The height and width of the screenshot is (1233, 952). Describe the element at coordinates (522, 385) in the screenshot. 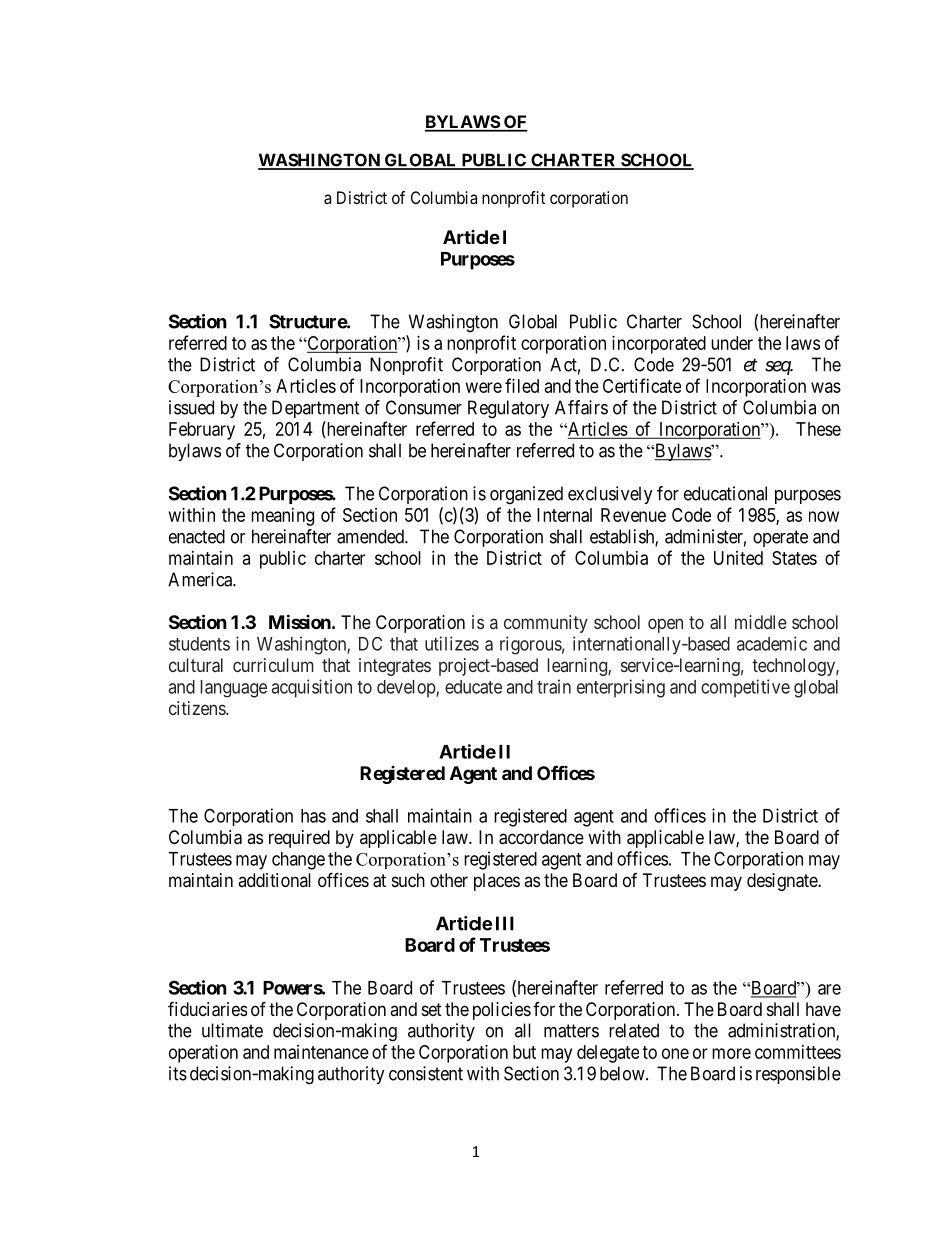

I see `filed` at that location.
